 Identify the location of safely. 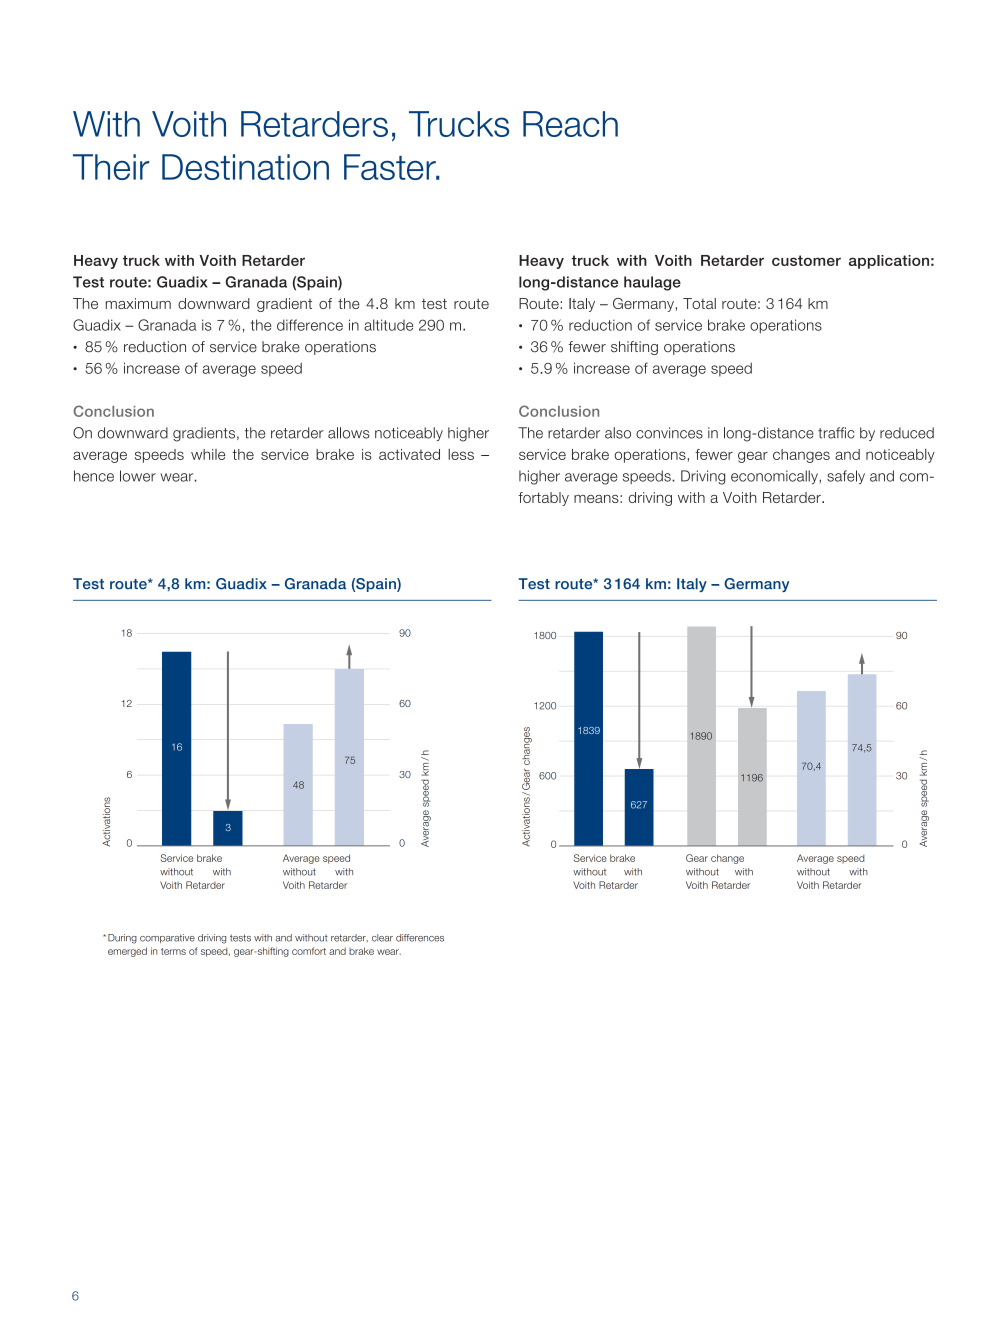
(846, 477).
